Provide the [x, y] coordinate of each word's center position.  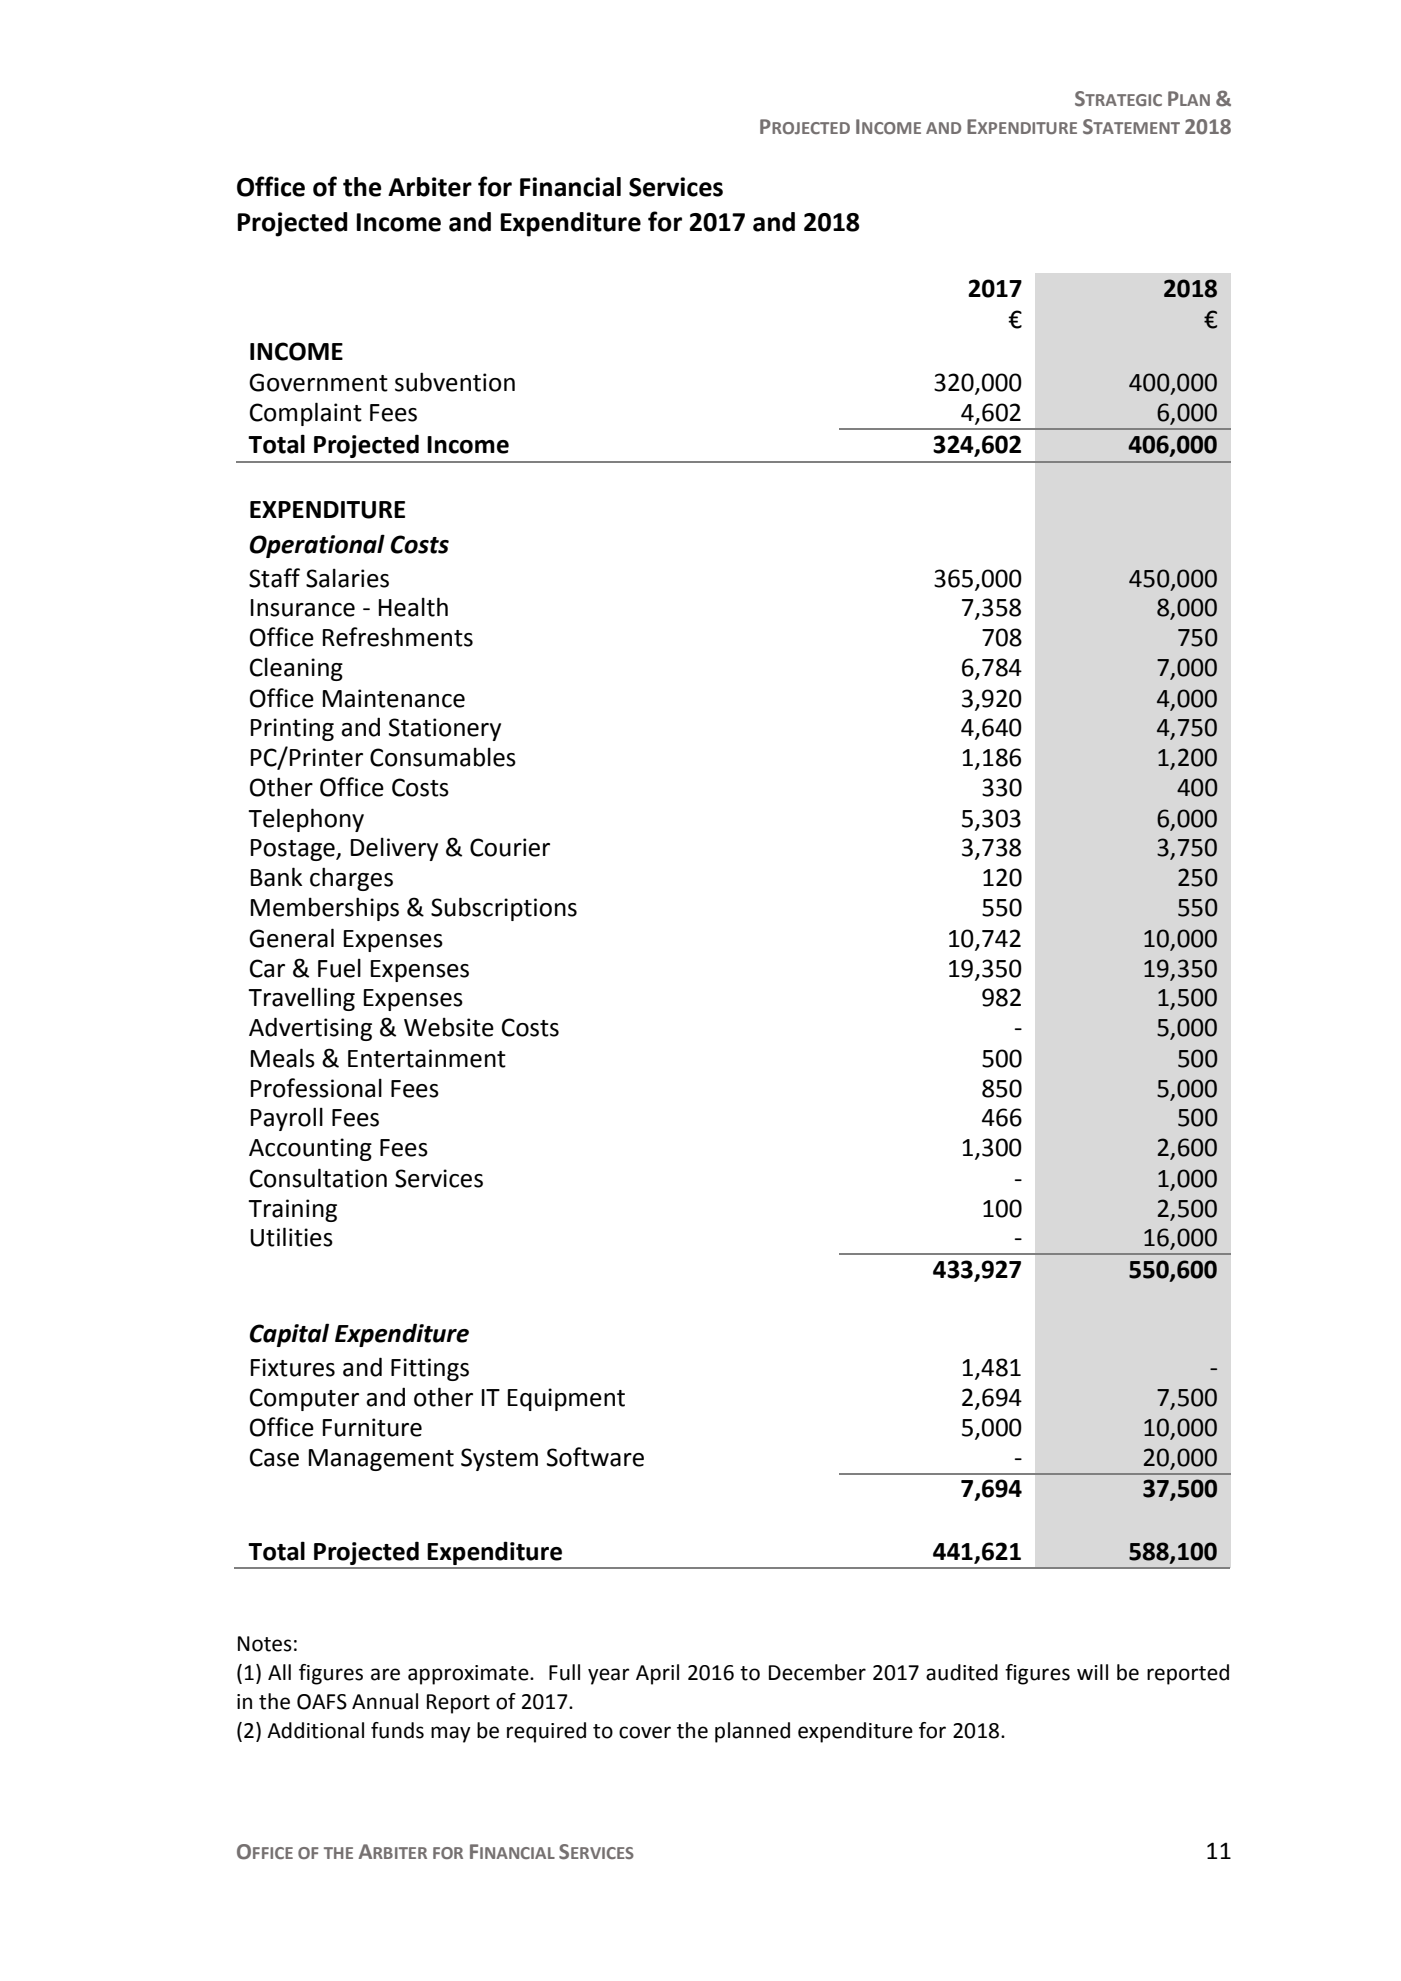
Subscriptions [504, 909]
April [657, 1674]
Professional [316, 1088]
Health [413, 607]
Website [449, 1027]
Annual [385, 1701]
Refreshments [398, 637]
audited [962, 1672]
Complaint [306, 414]
